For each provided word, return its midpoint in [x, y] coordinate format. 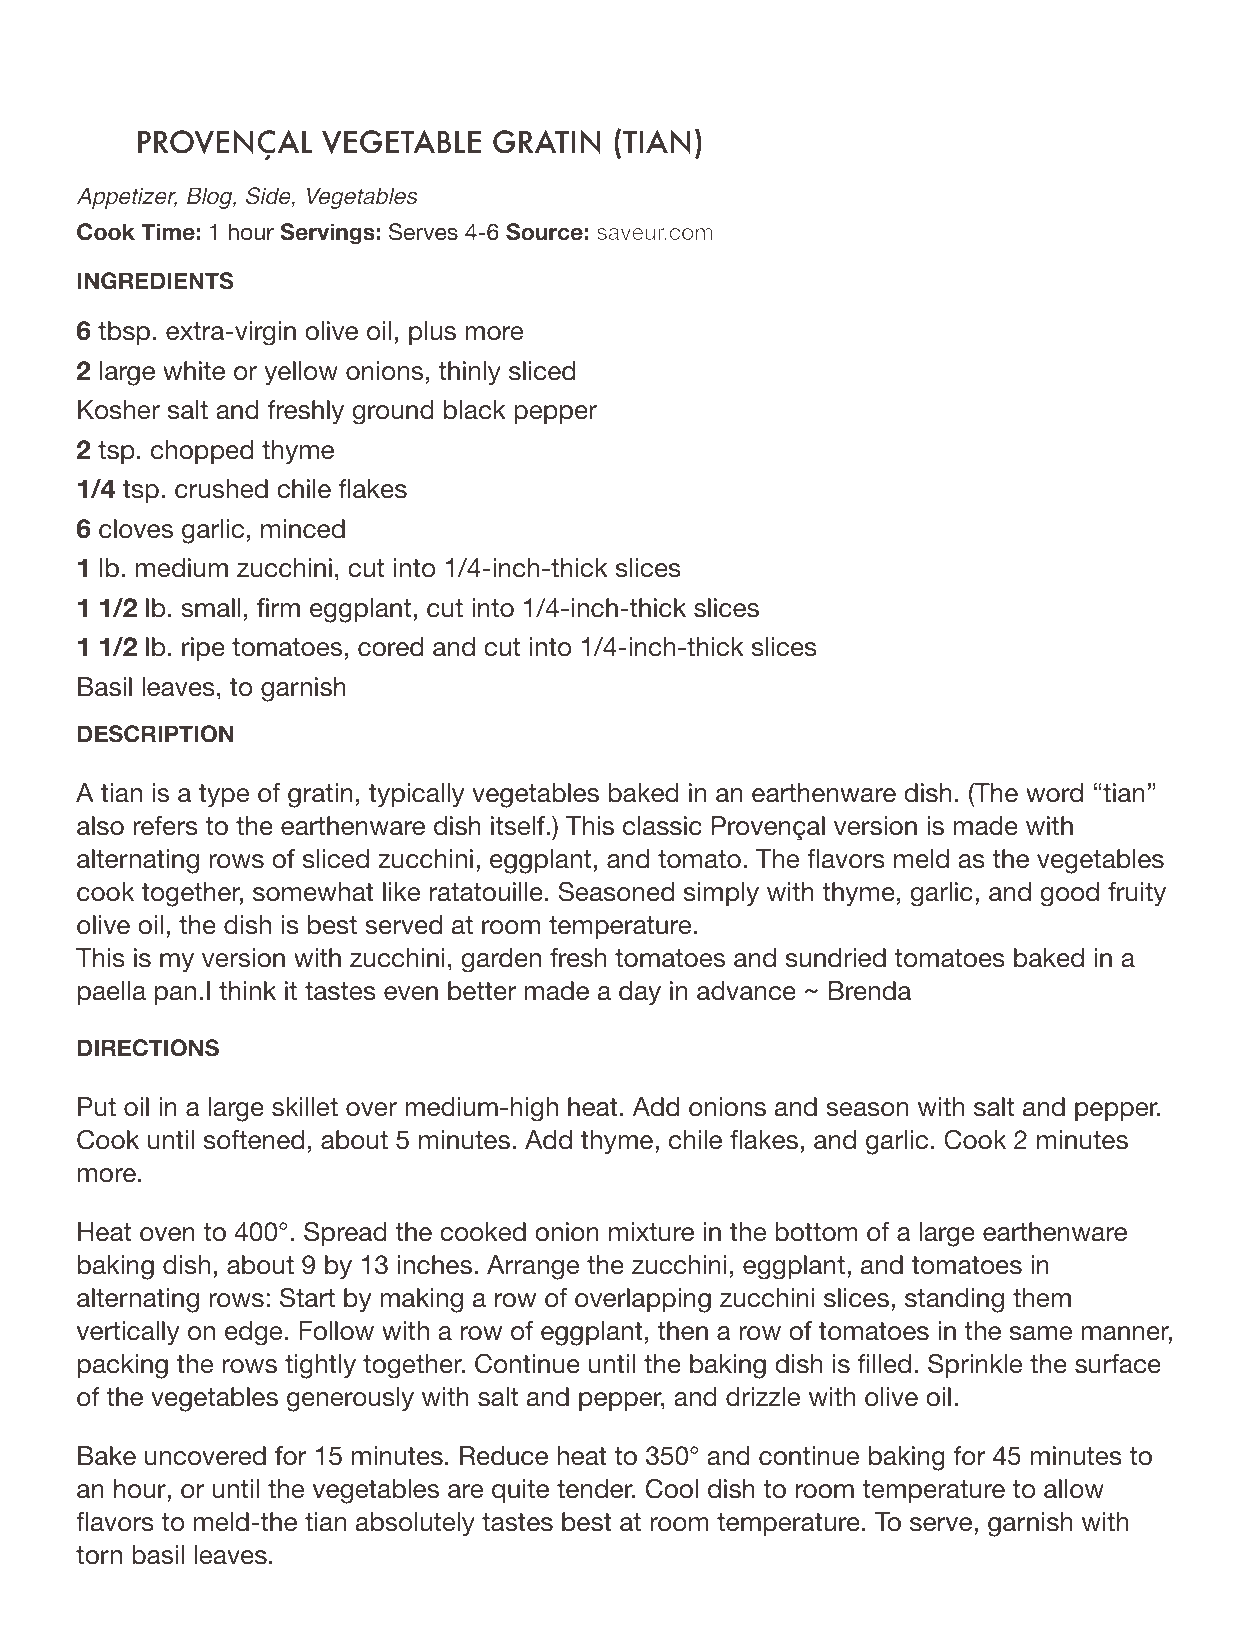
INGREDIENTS [156, 281]
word [1054, 793]
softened [254, 1140]
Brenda [870, 991]
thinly [469, 373]
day [640, 993]
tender [596, 1489]
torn [99, 1555]
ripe [203, 649]
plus [432, 333]
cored [390, 647]
